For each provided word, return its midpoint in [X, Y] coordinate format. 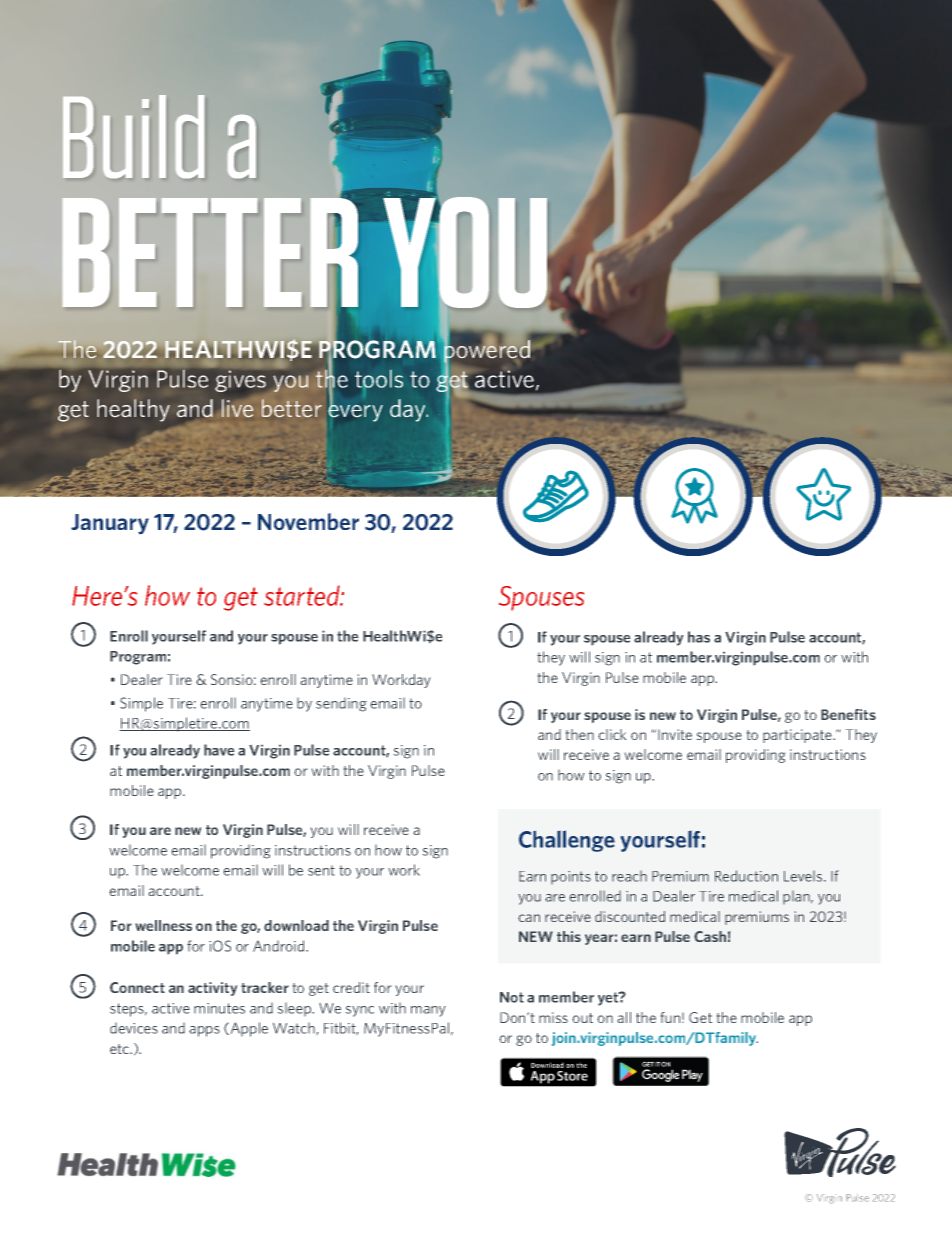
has [699, 637]
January [110, 524]
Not [512, 997]
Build [133, 136]
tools [379, 379]
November [308, 521]
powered [486, 351]
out [582, 1018]
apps [204, 1031]
